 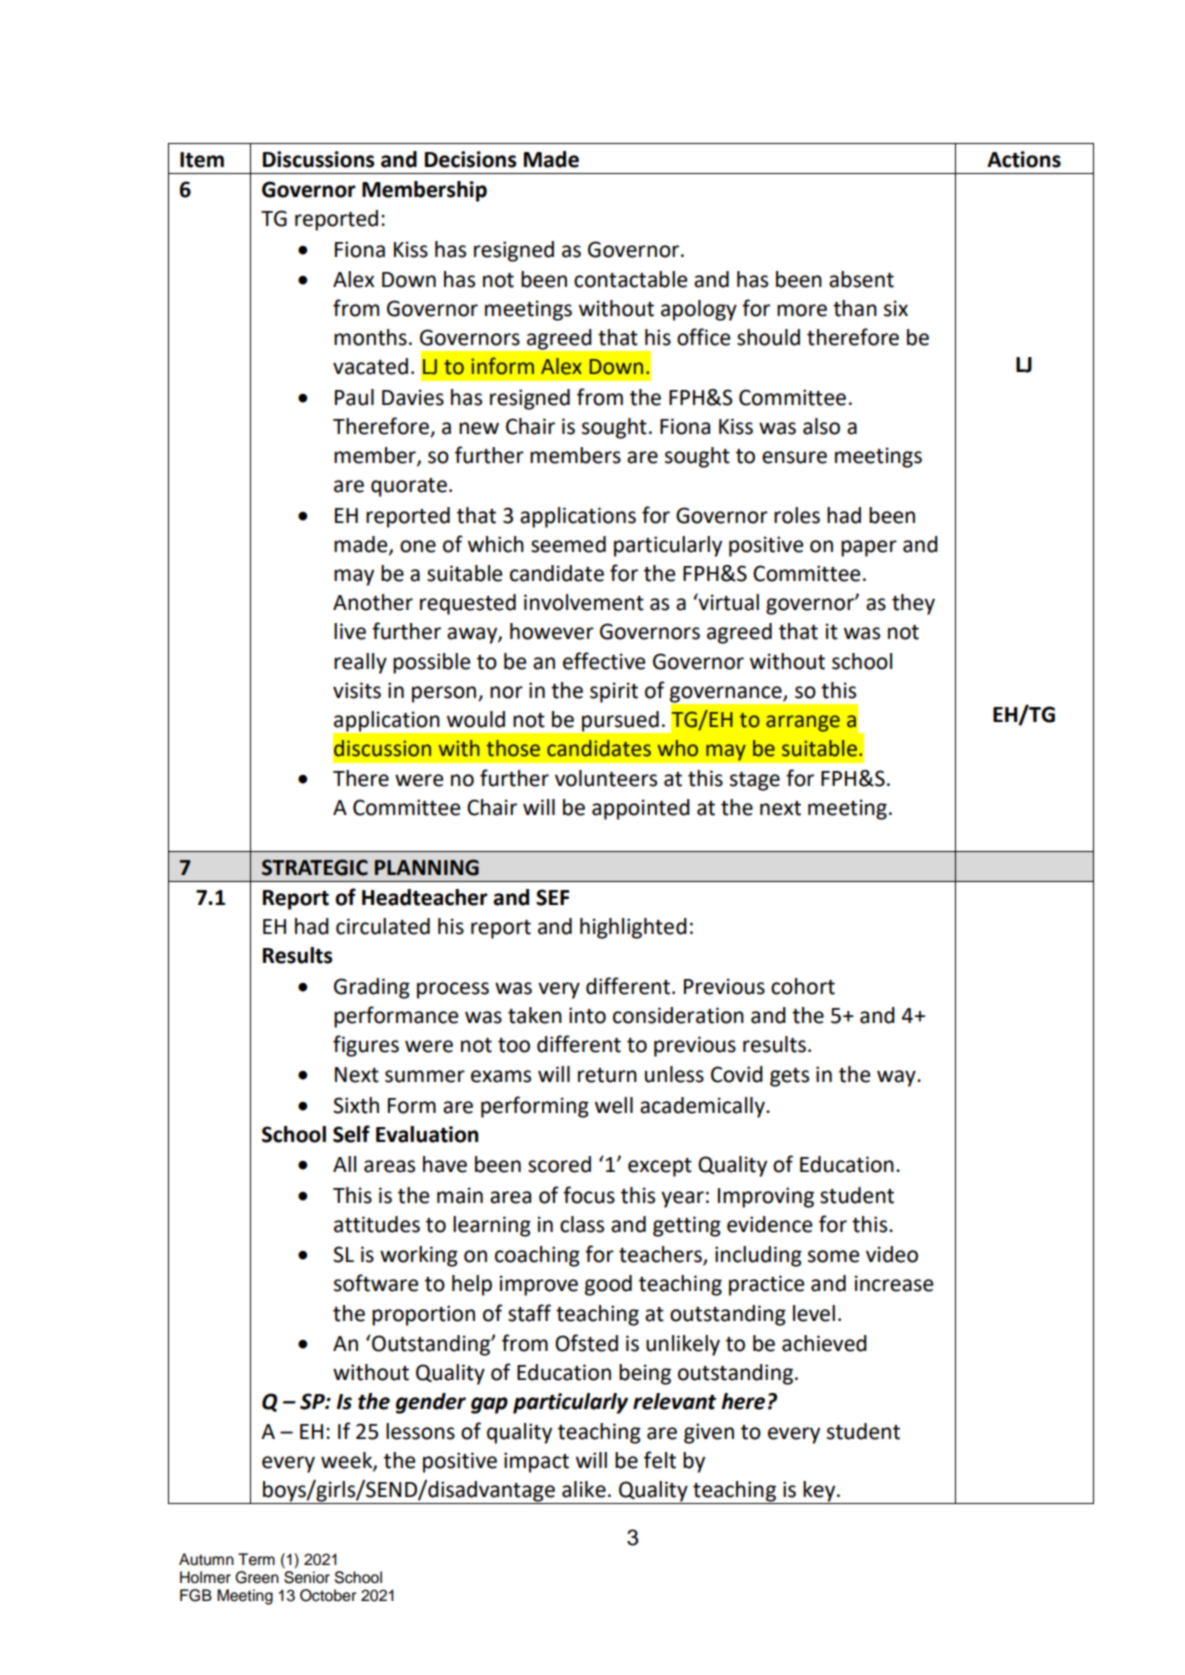 I want to click on Item, so click(x=202, y=160).
